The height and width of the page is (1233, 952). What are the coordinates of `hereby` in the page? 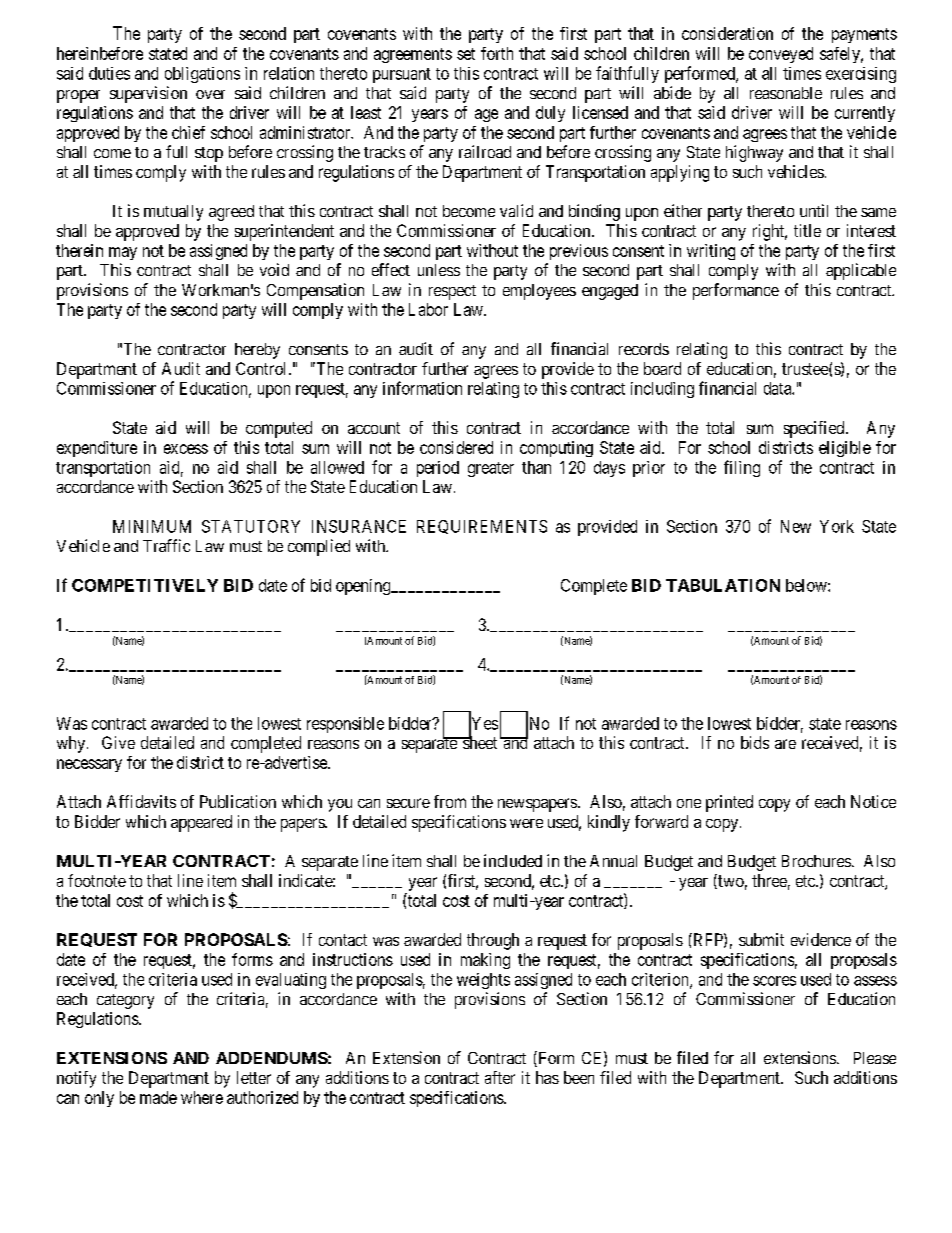 It's located at (257, 351).
